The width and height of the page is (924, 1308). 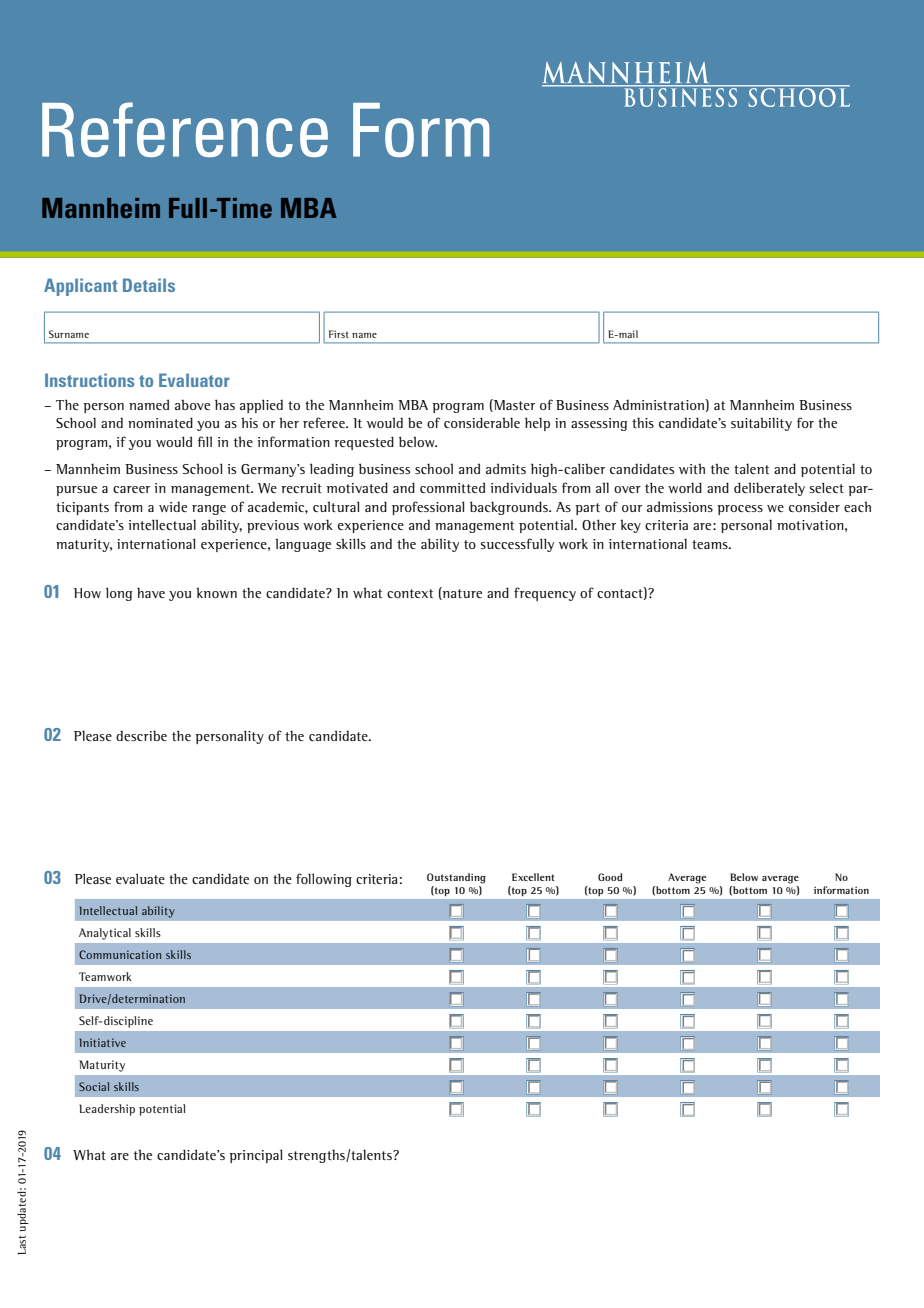 What do you see at coordinates (107, 1110) in the page?
I see `Leadership` at bounding box center [107, 1110].
